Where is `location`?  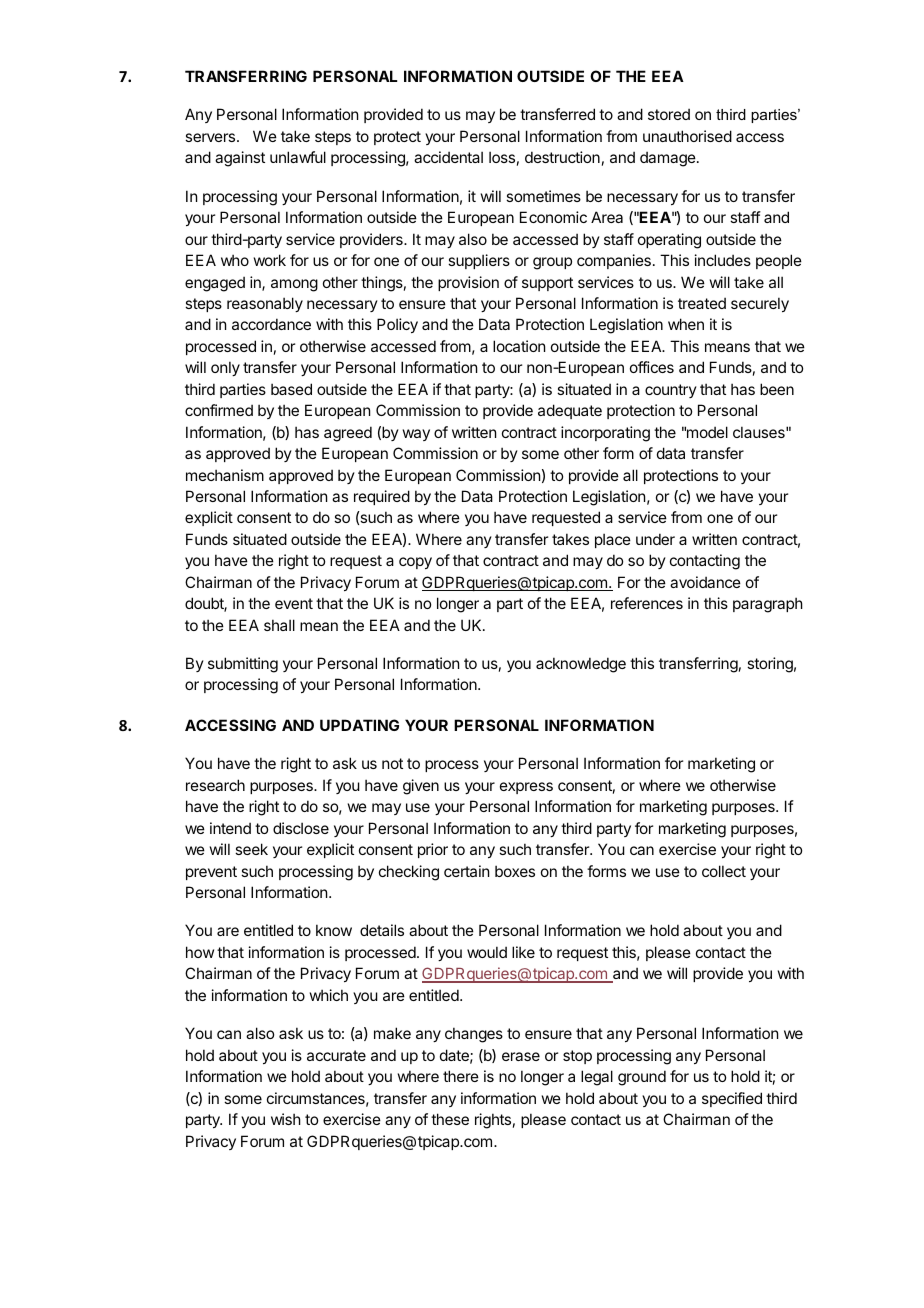 location is located at coordinates (519, 346).
